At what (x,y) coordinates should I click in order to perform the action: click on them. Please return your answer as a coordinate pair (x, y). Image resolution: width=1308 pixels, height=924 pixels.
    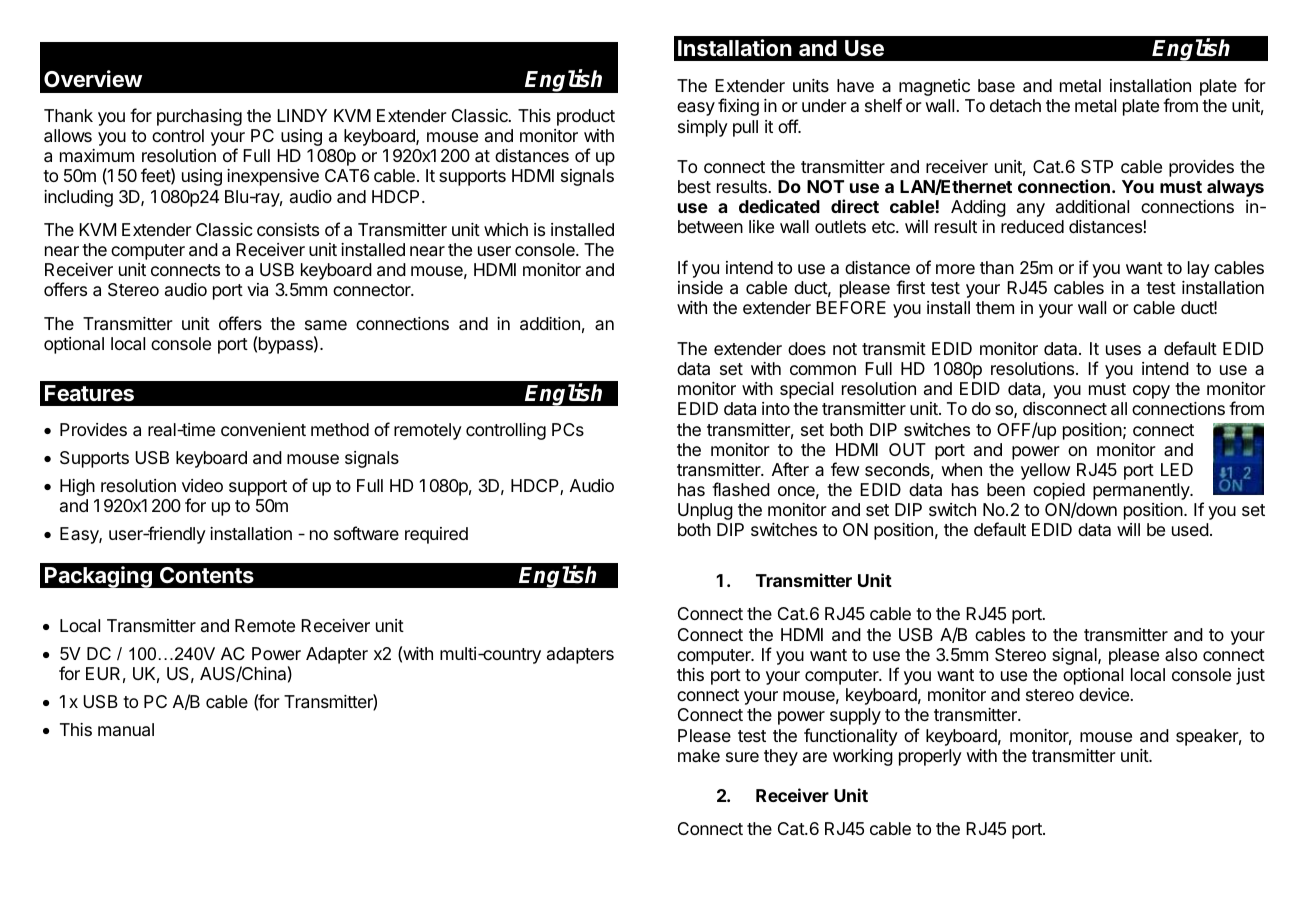
    Looking at the image, I should click on (995, 307).
